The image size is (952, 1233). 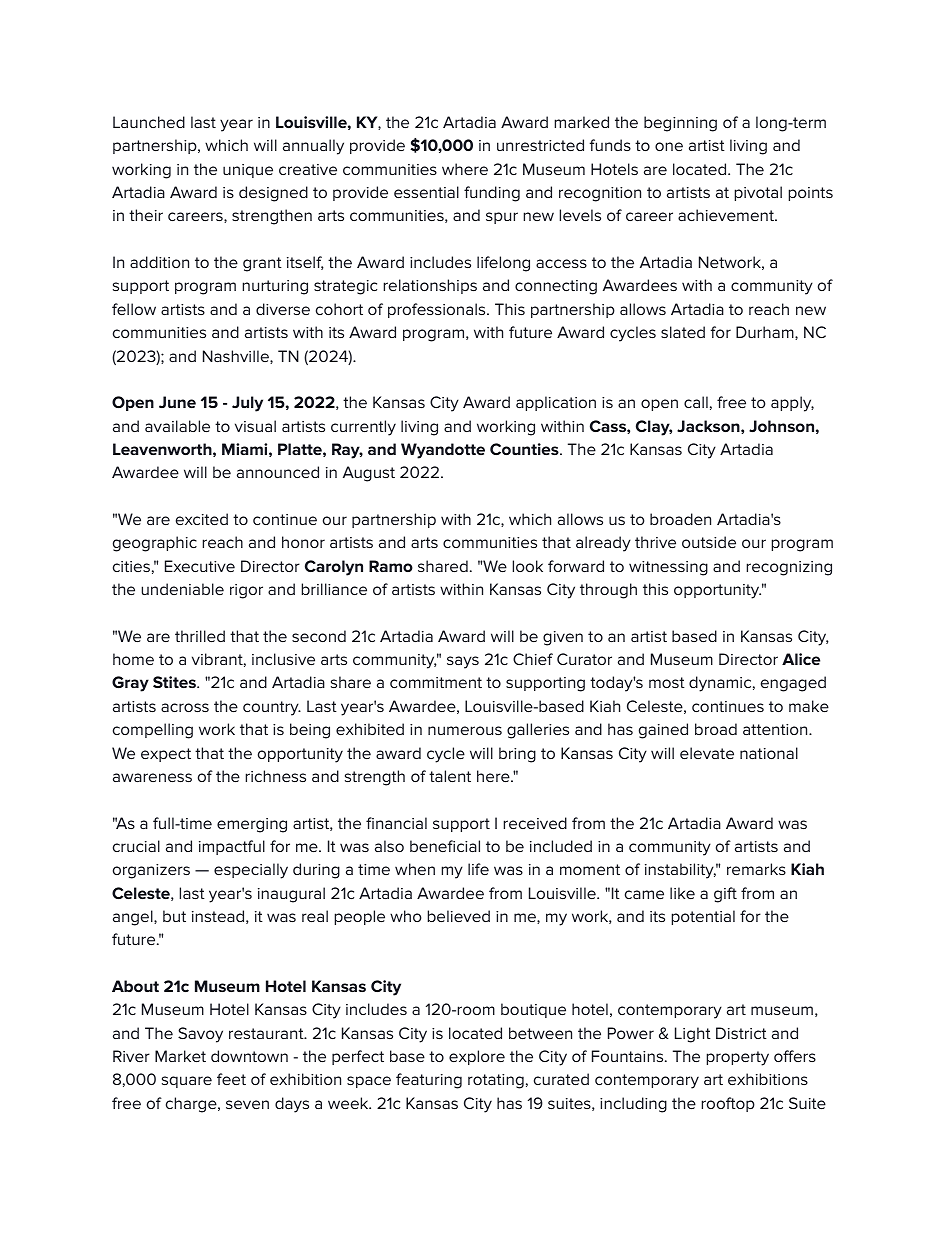 What do you see at coordinates (789, 568) in the screenshot?
I see `recognizing` at bounding box center [789, 568].
